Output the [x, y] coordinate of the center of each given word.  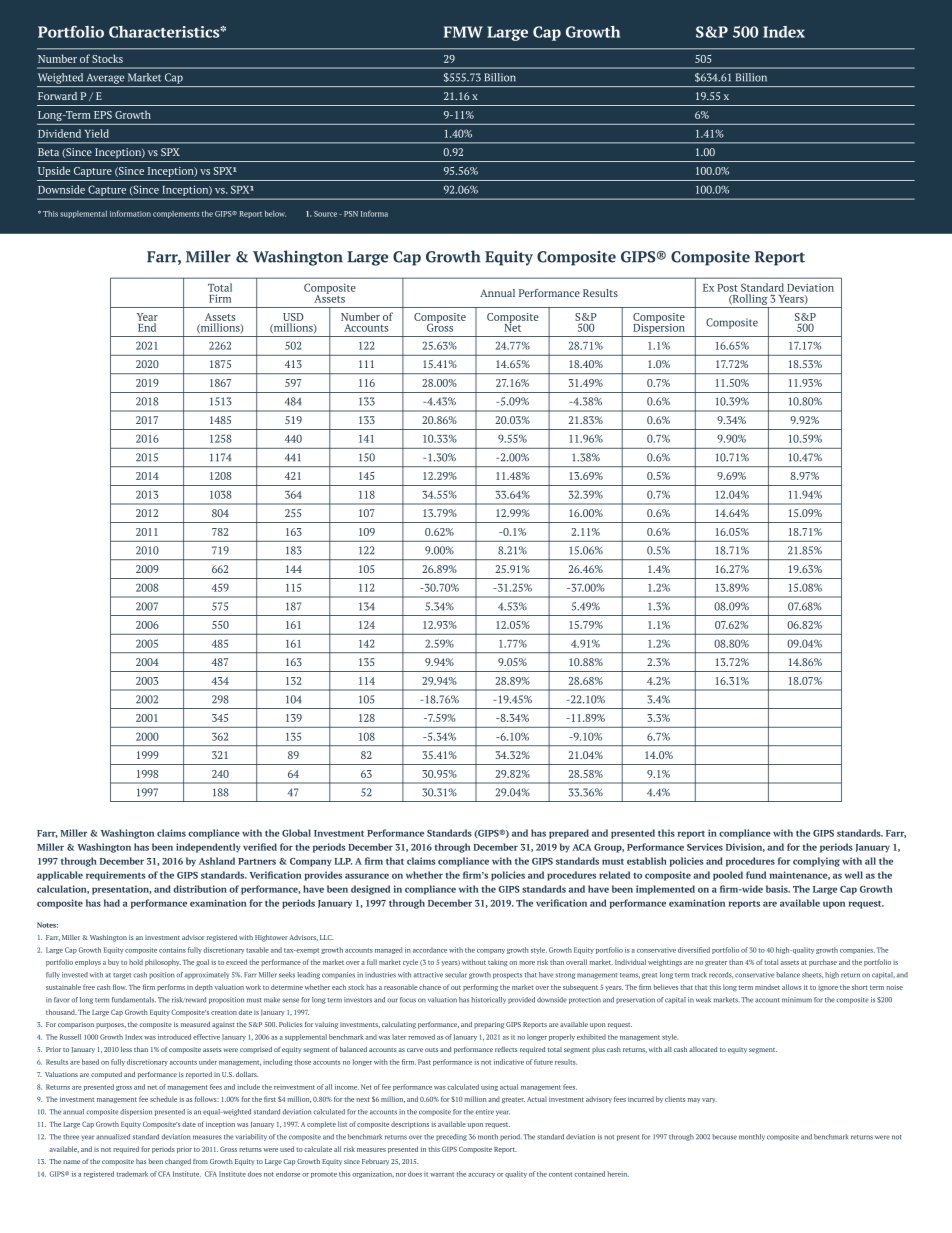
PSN [351, 214]
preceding [451, 1137]
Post [727, 288]
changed [178, 1162]
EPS [103, 115]
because [724, 1137]
